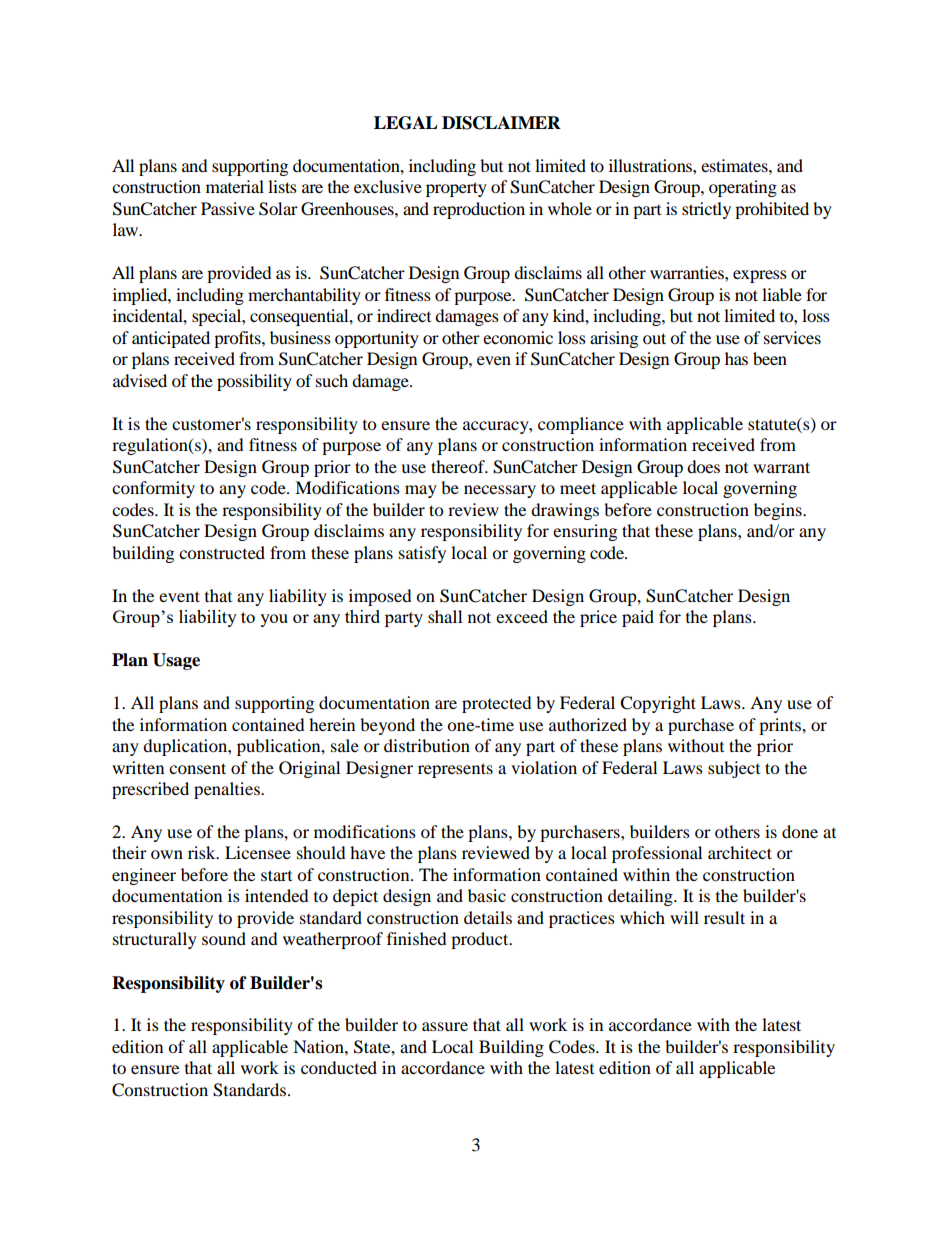 This document has height=1233, width=952. Describe the element at coordinates (339, 1067) in the document. I see `conducted` at that location.
